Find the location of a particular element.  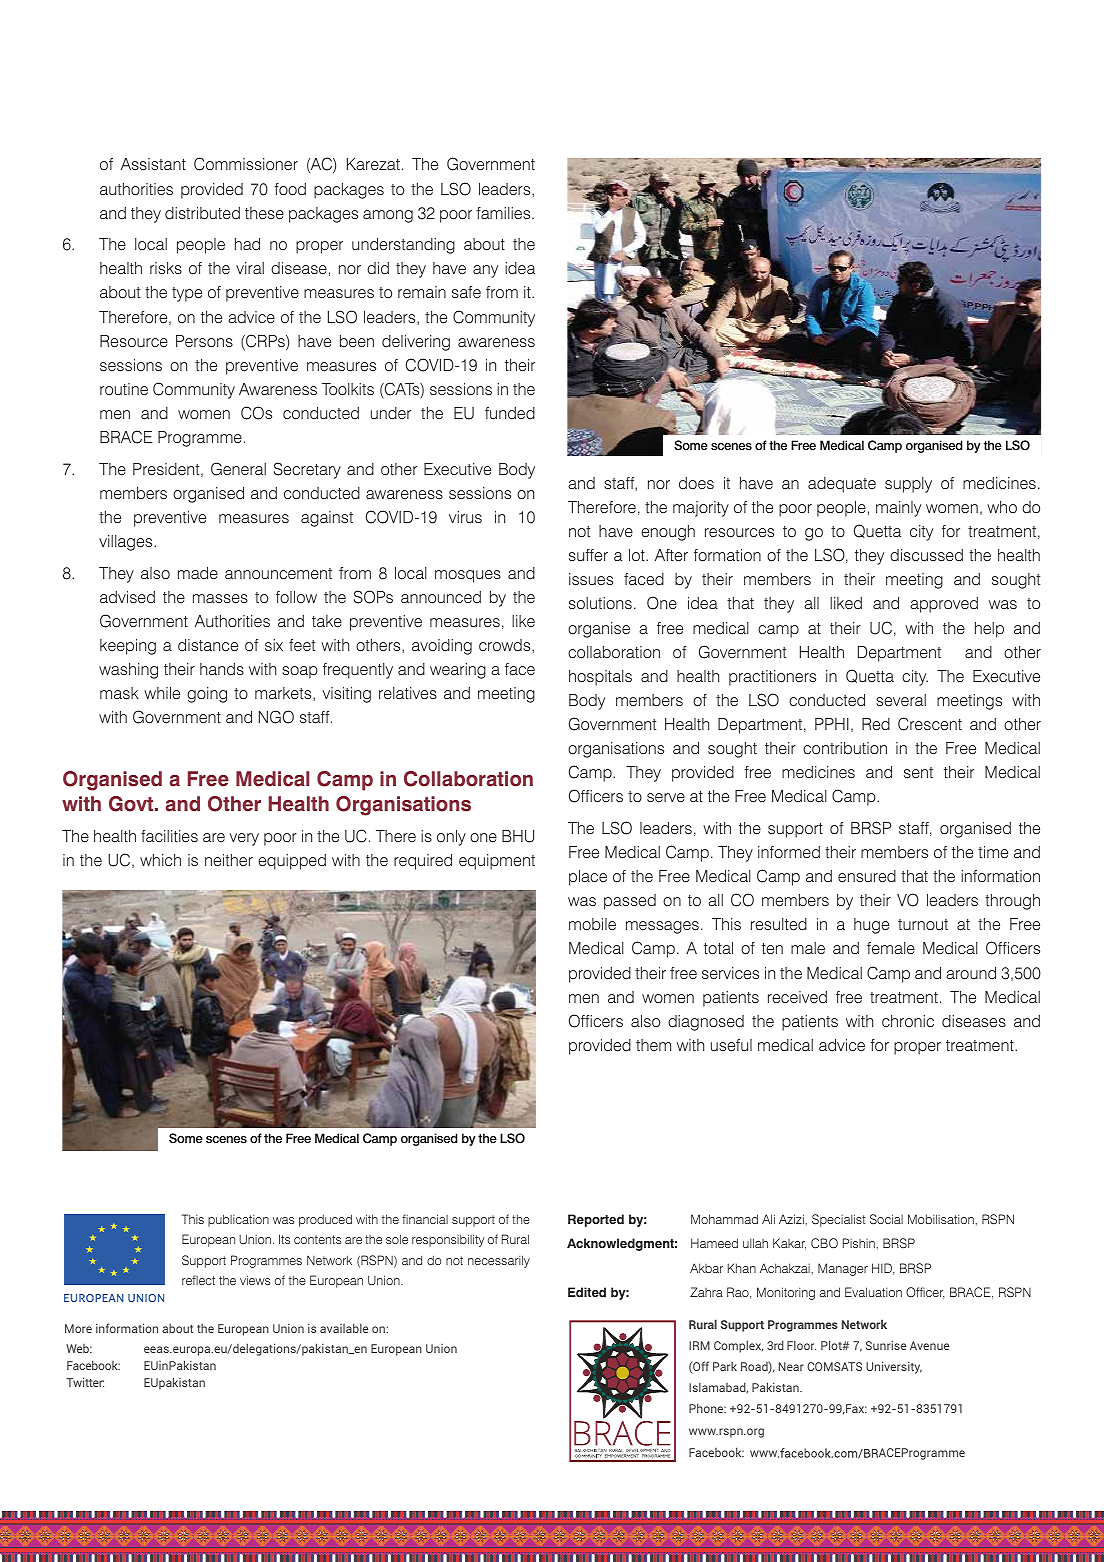

chronic is located at coordinates (908, 1021).
